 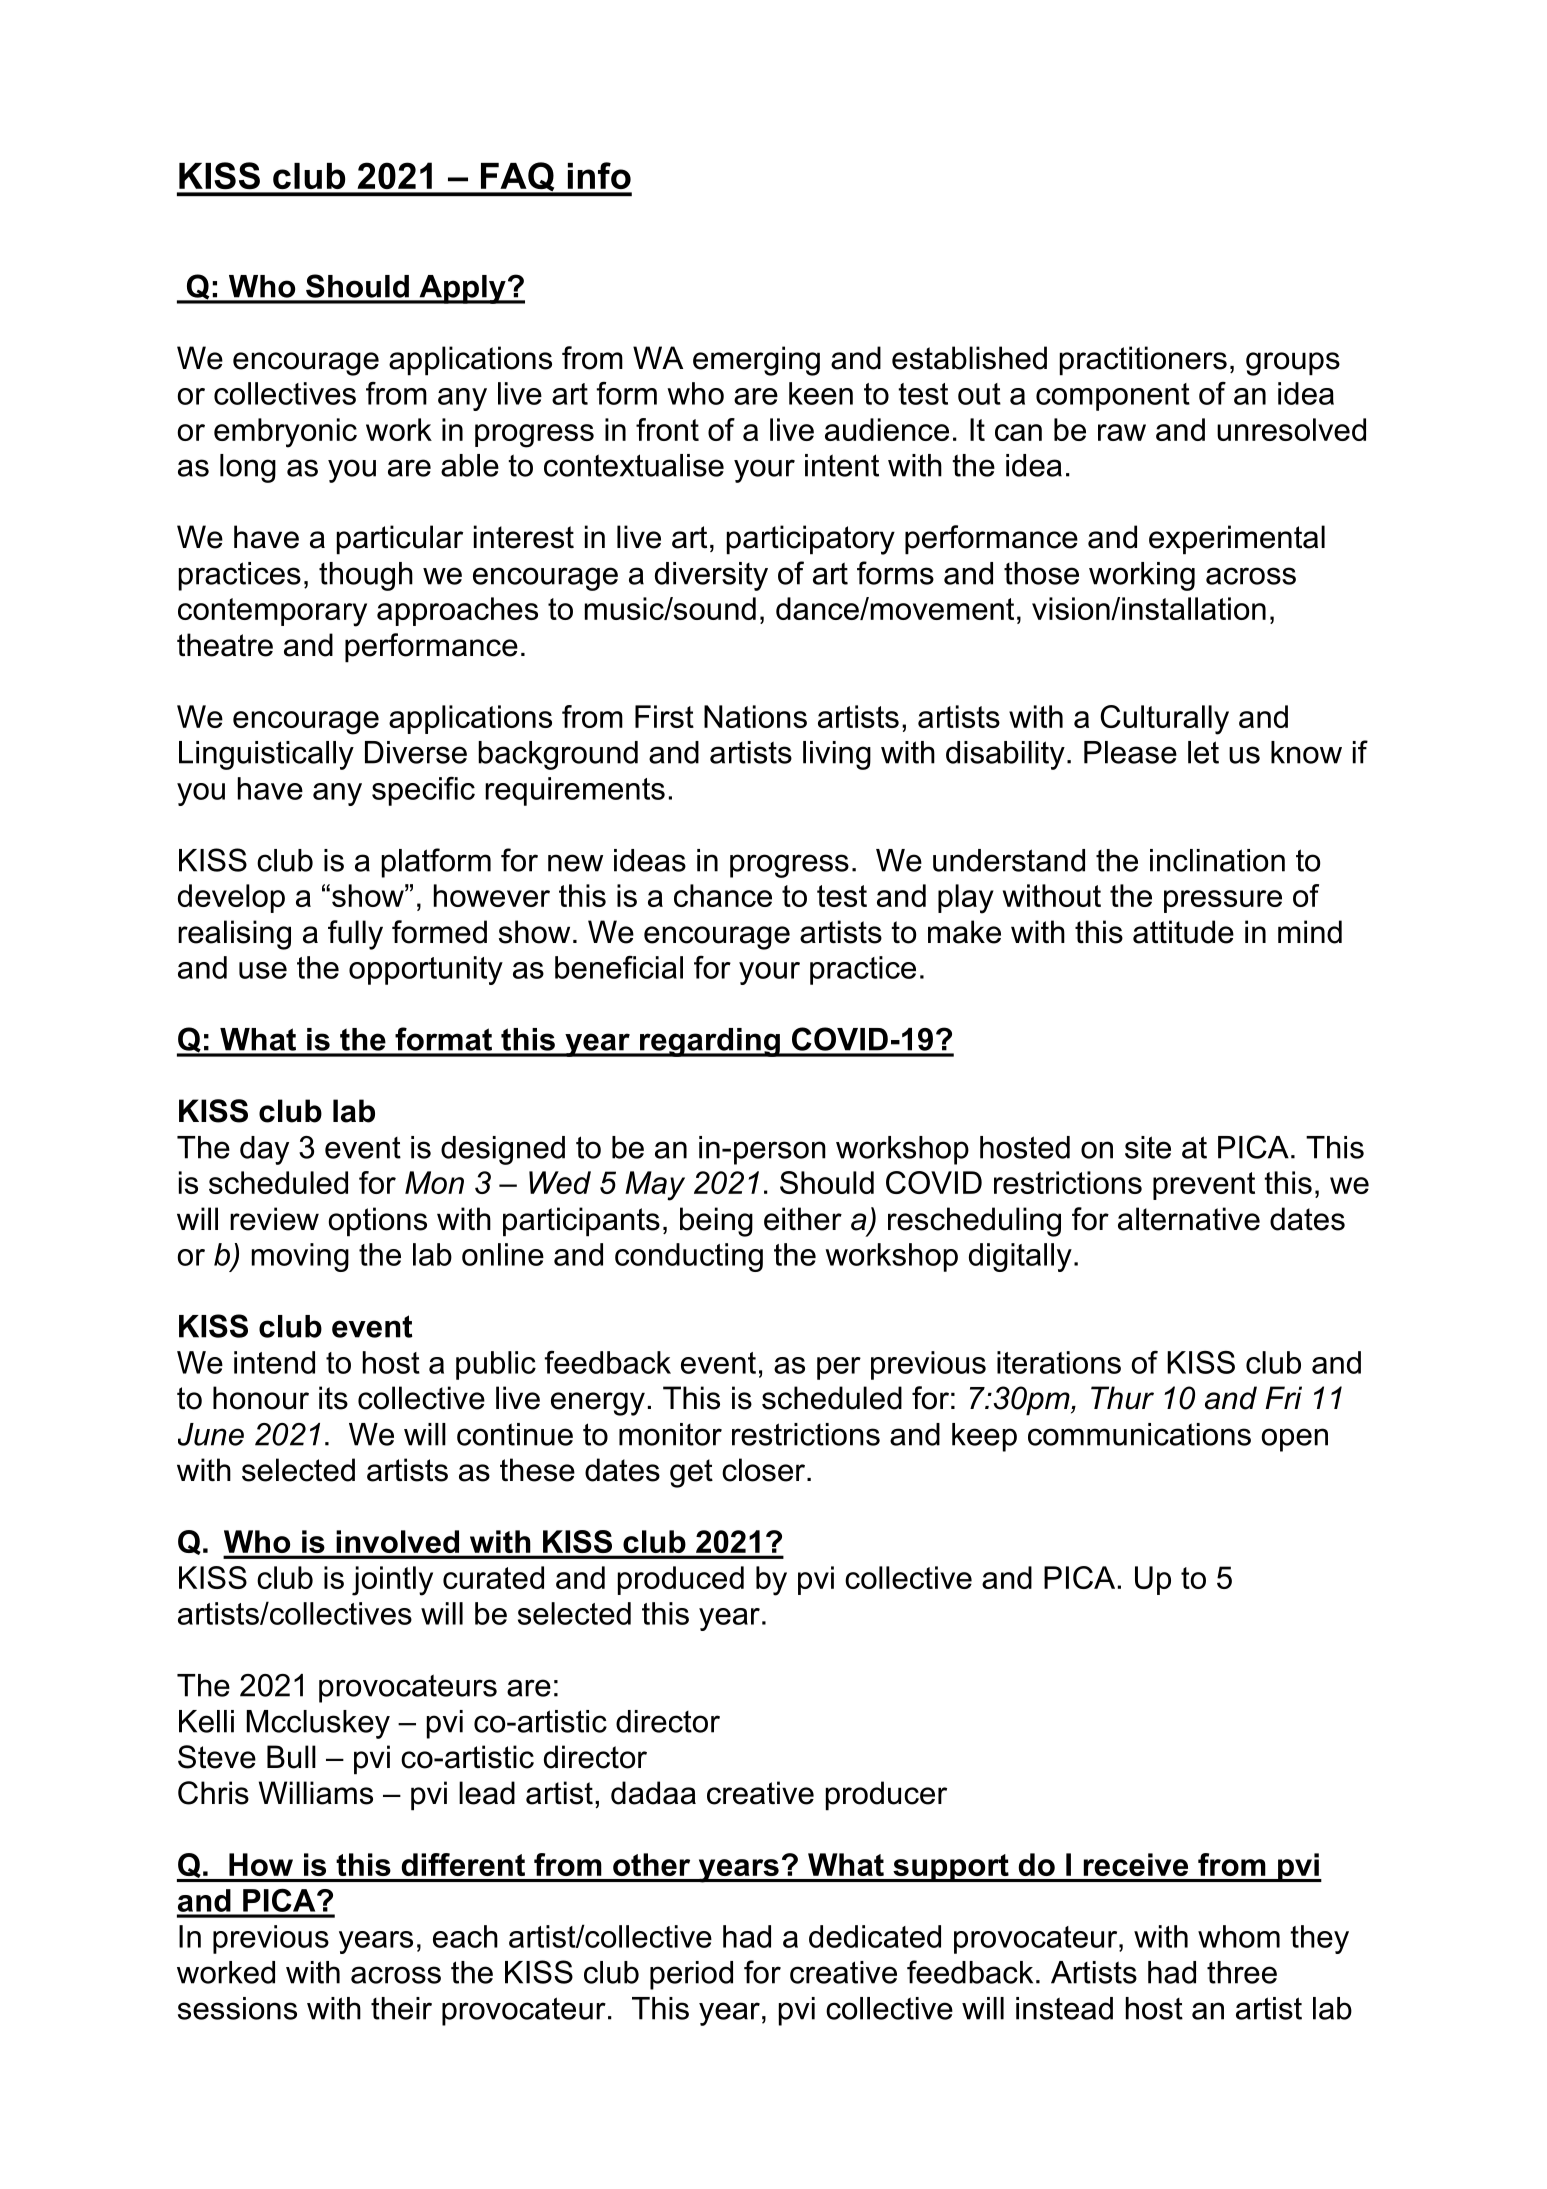 I want to click on chance, so click(x=723, y=895).
